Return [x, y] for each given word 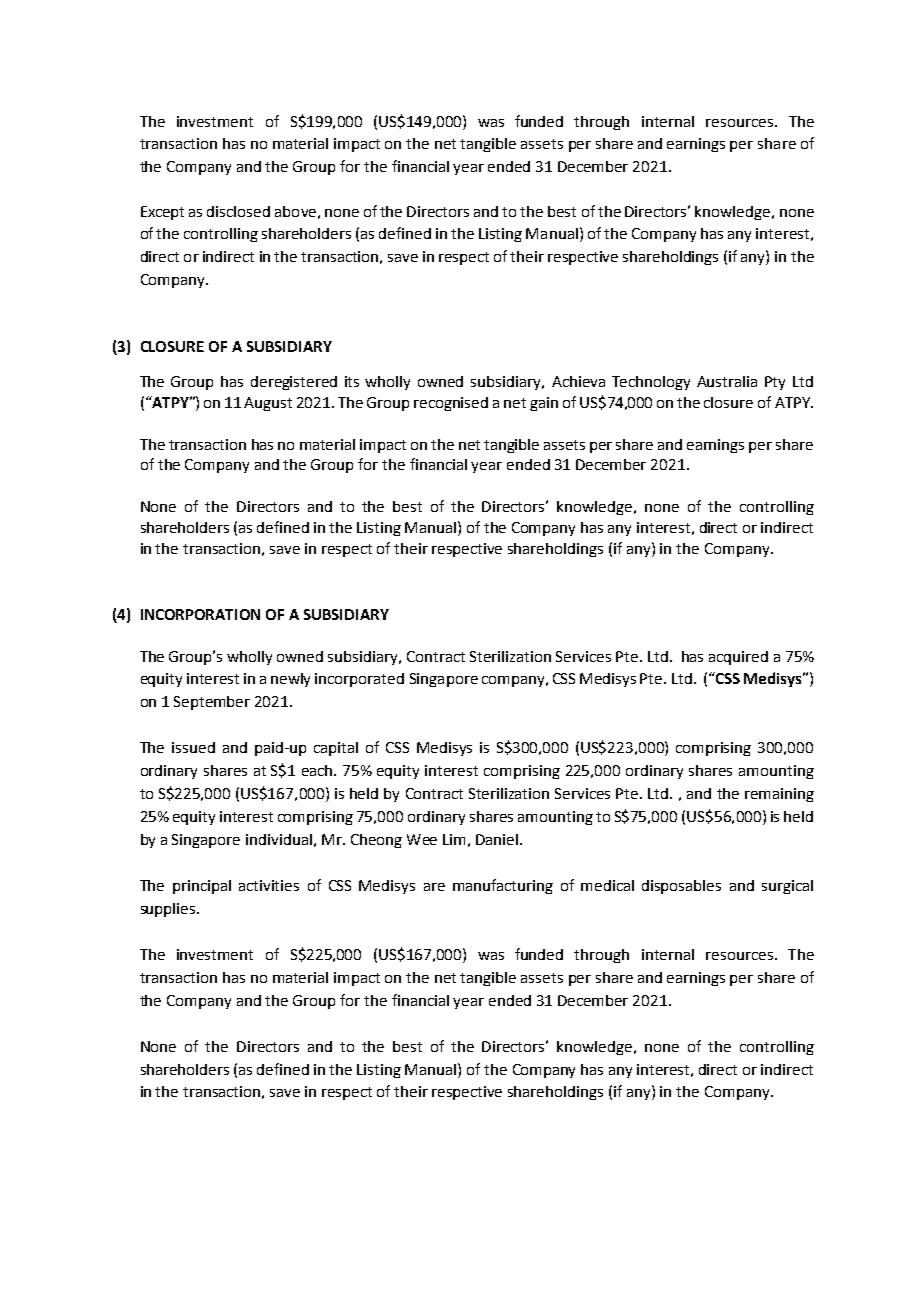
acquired [738, 658]
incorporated [359, 680]
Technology [651, 383]
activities [269, 885]
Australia [727, 381]
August [268, 404]
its [352, 381]
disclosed [238, 211]
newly [290, 680]
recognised [451, 404]
